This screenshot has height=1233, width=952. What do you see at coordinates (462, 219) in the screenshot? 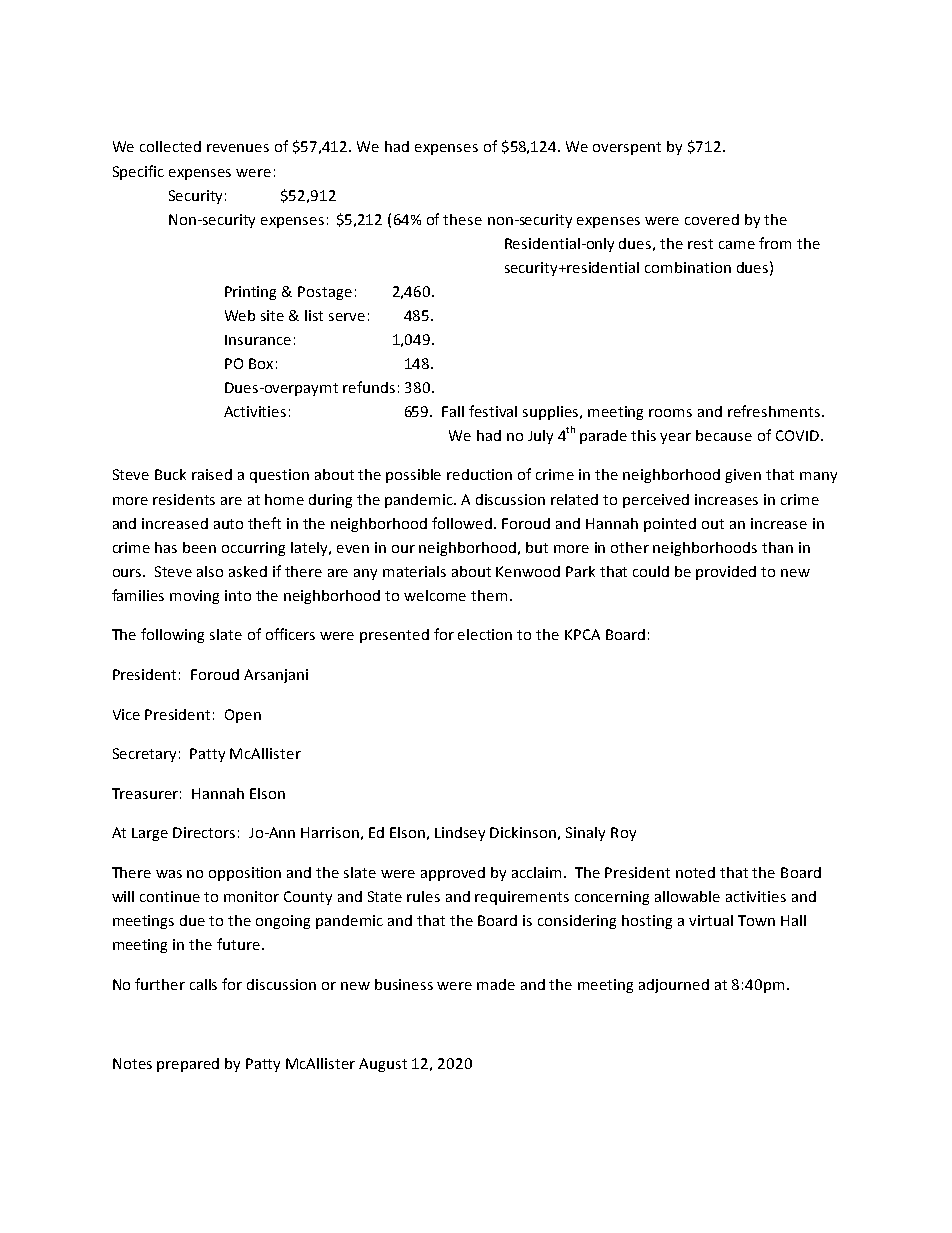
I see `these` at bounding box center [462, 219].
